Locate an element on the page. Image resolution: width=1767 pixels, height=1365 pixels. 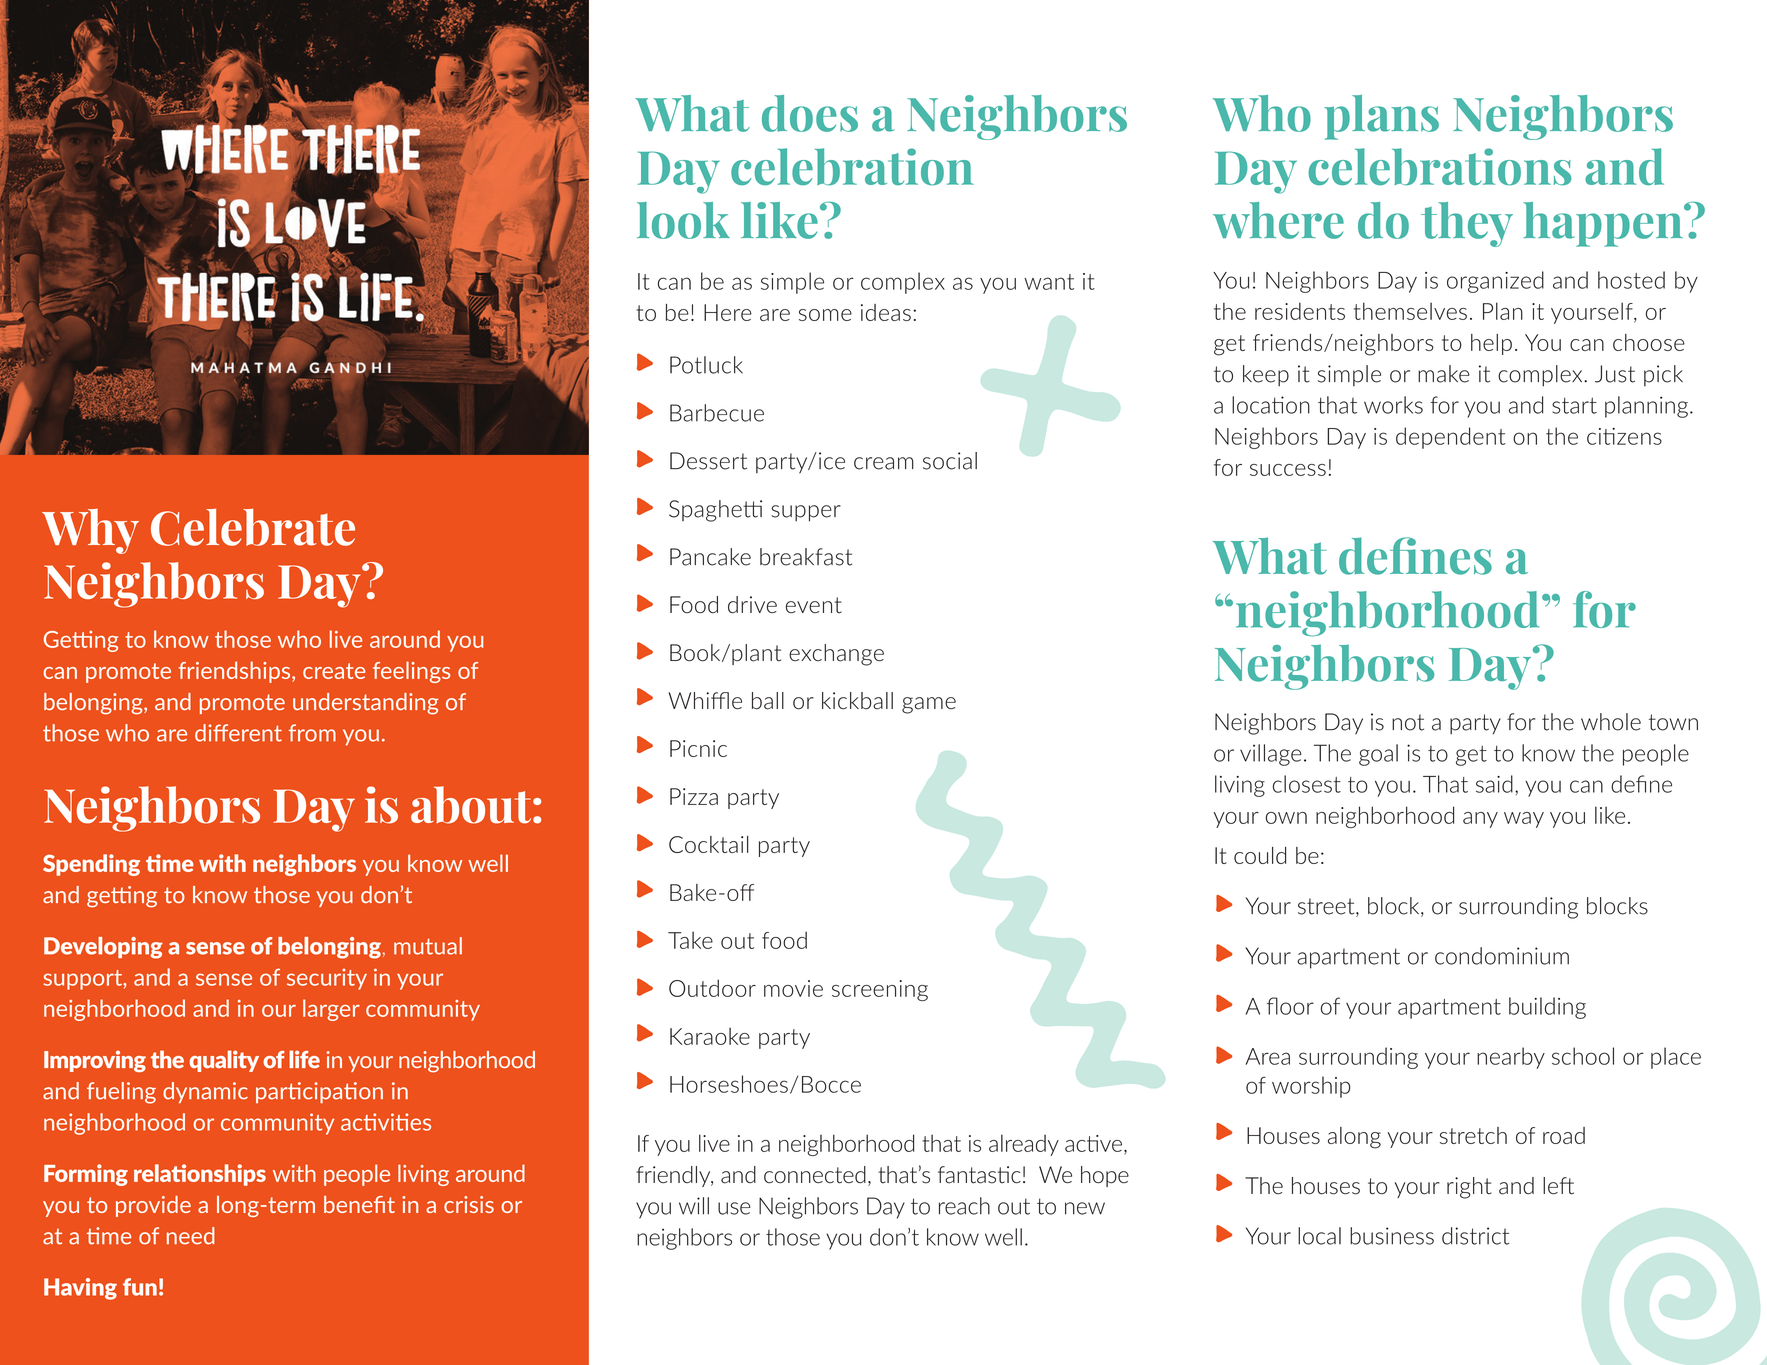
look is located at coordinates (683, 220).
